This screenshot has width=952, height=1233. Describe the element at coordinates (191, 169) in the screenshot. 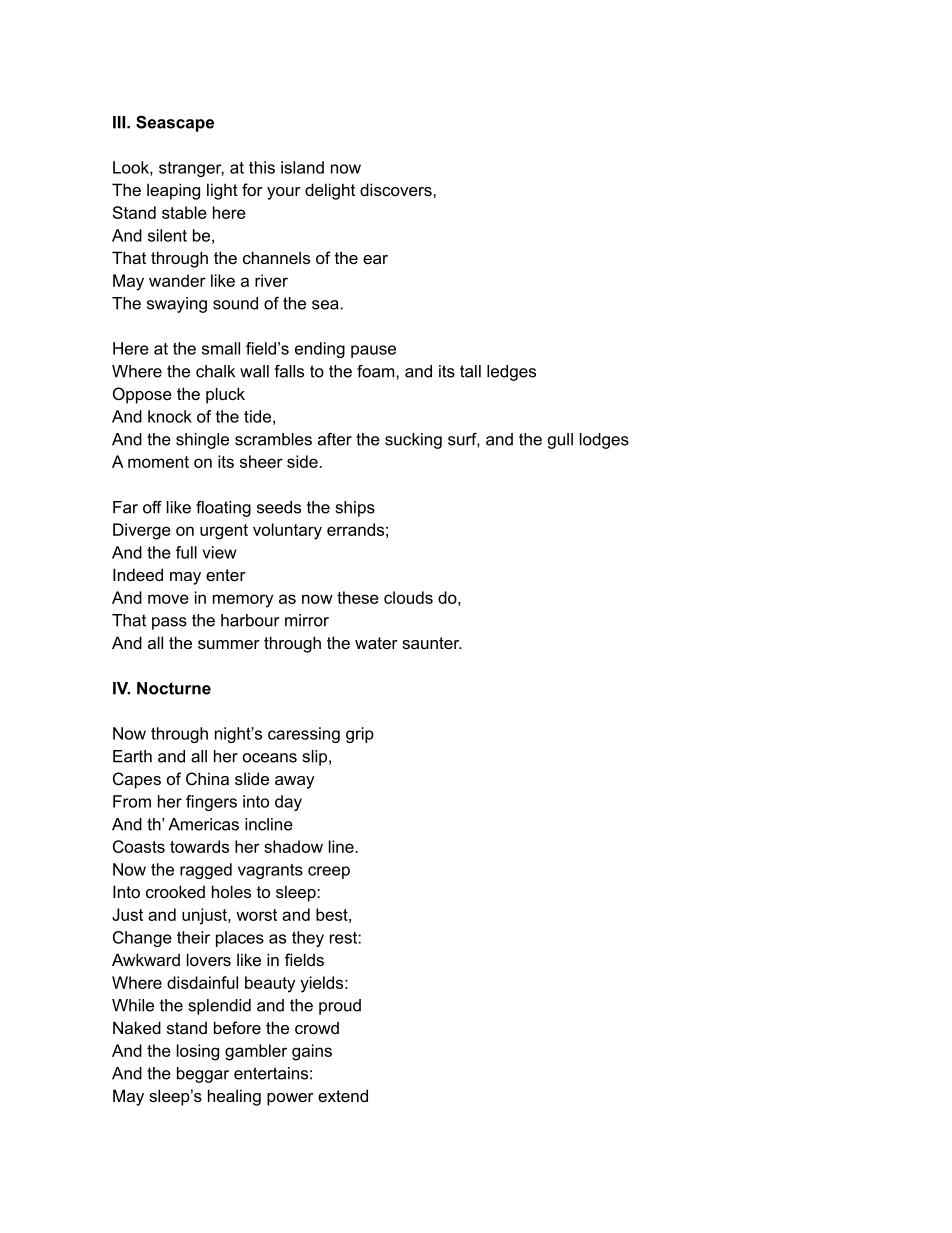

I see `stranger` at that location.
